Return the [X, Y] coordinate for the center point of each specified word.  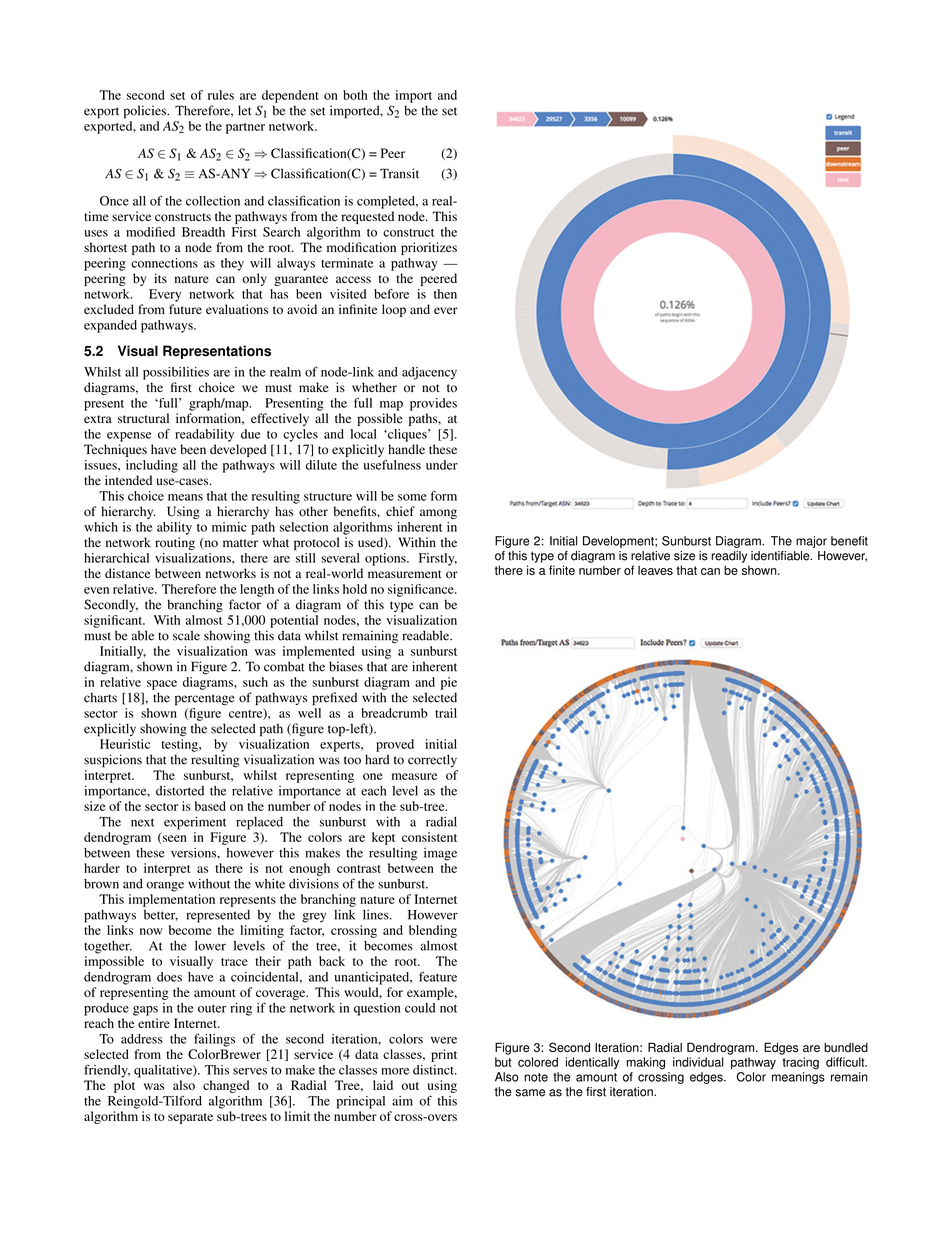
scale [186, 635]
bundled [846, 1048]
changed [226, 1086]
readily [729, 557]
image [440, 854]
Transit [399, 173]
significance [422, 590]
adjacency [429, 373]
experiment [195, 823]
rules [221, 95]
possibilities [176, 373]
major [811, 542]
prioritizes [429, 248]
